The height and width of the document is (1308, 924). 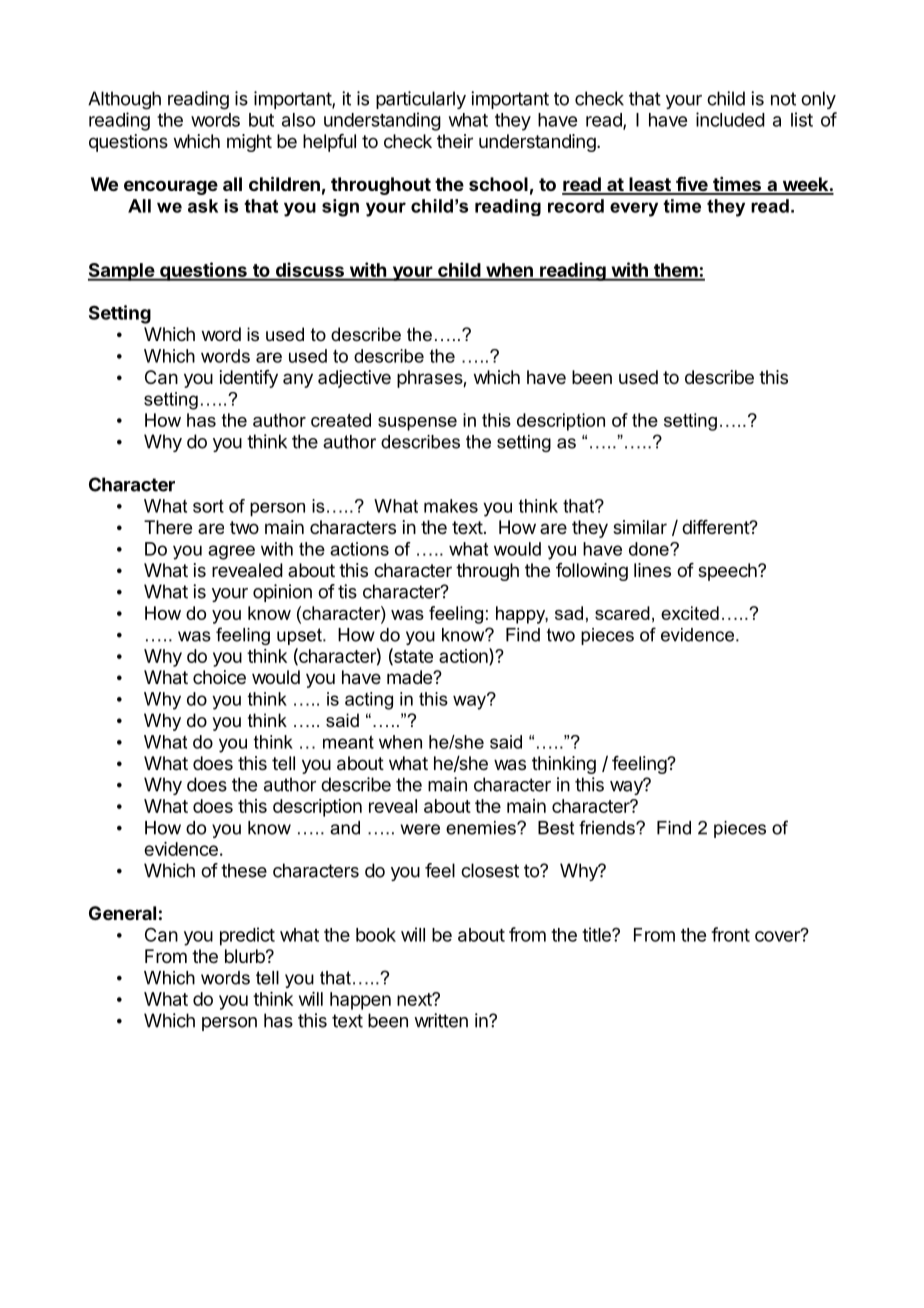 I want to click on speech, so click(x=728, y=572).
